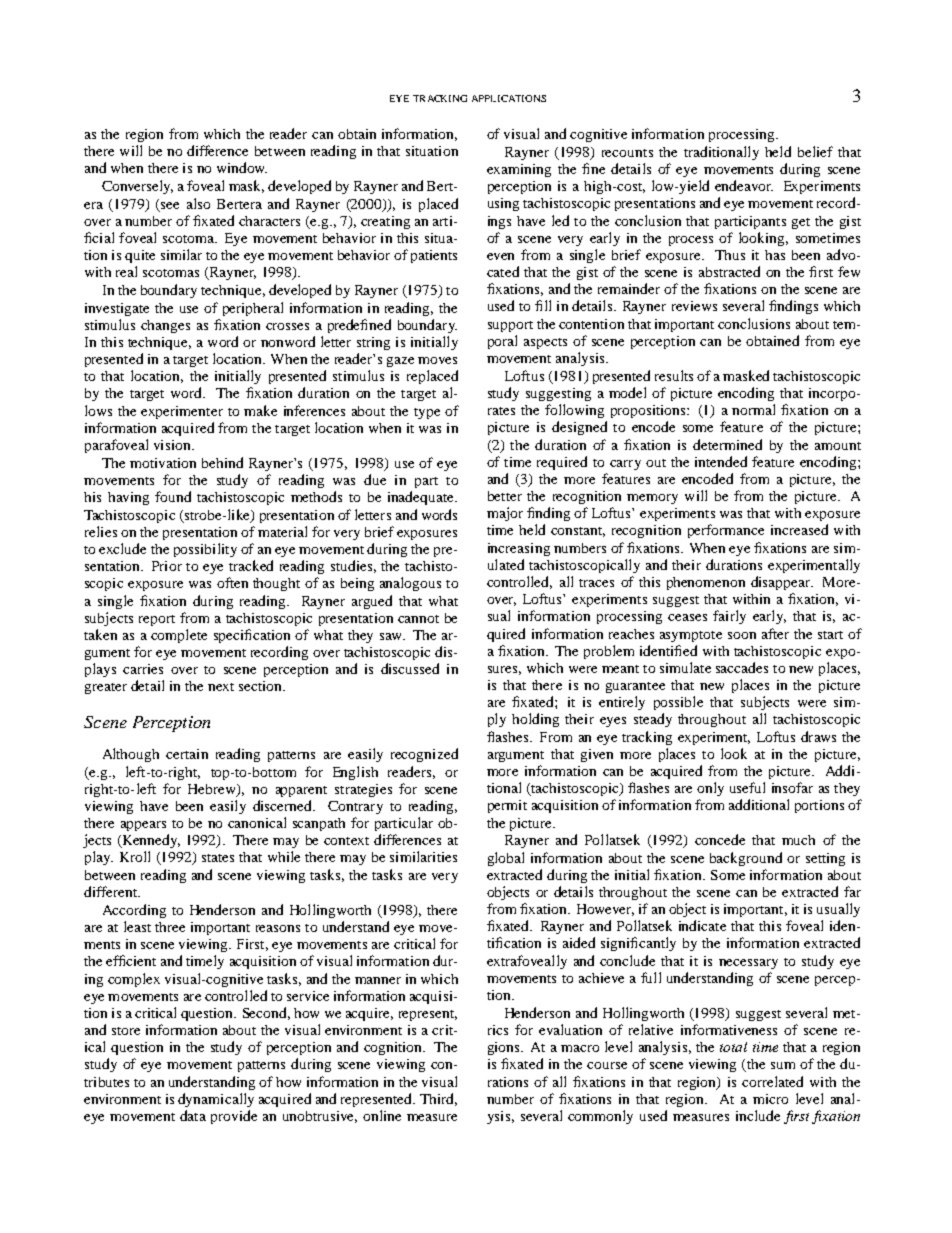  I want to click on normal, so click(753, 409).
